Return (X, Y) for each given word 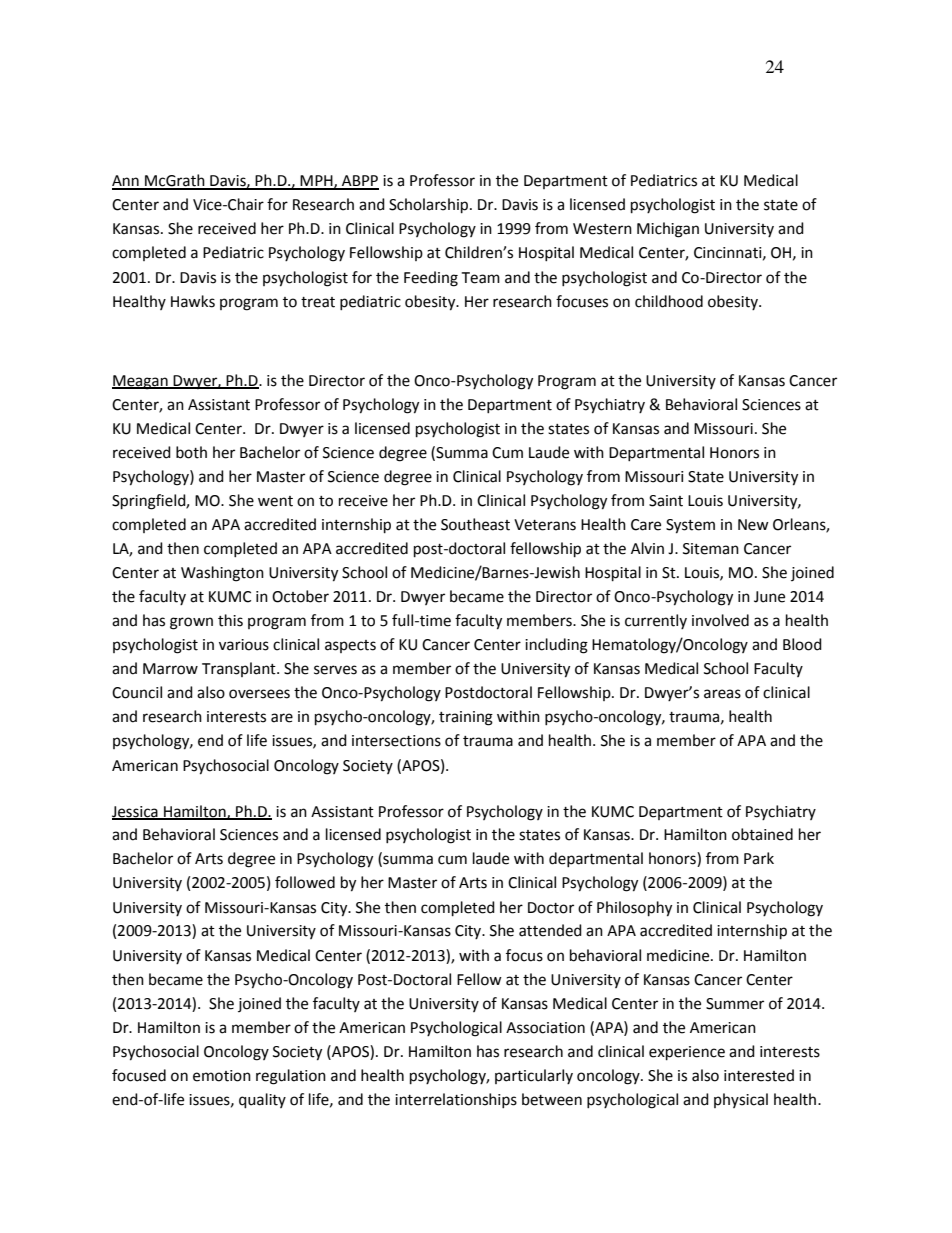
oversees (259, 694)
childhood (669, 301)
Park (759, 858)
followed (305, 882)
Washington (222, 574)
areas (722, 694)
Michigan (668, 230)
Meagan (141, 382)
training (466, 718)
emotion (222, 1076)
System (690, 526)
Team (480, 278)
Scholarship (430, 206)
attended (550, 930)
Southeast (475, 524)
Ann (126, 182)
